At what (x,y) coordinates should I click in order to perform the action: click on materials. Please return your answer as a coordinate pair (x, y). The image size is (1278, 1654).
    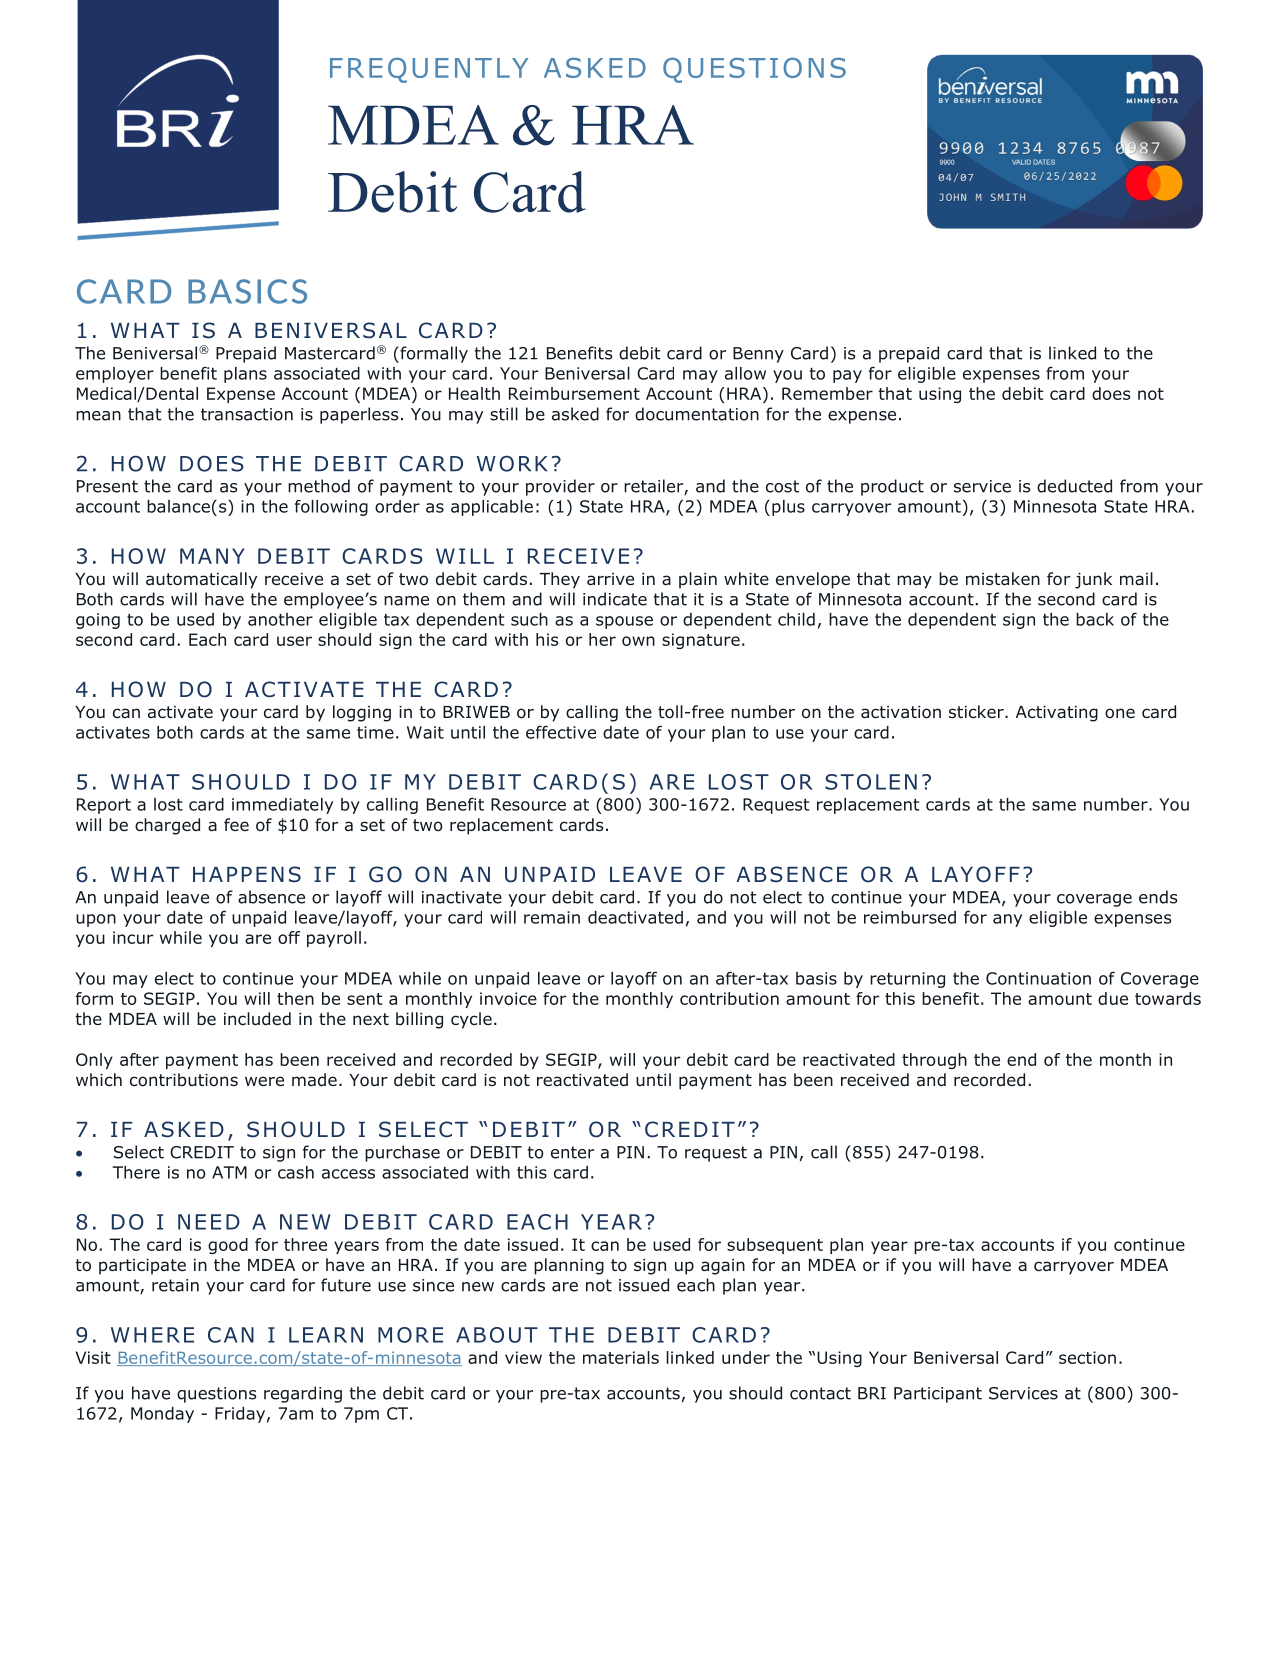
    Looking at the image, I should click on (621, 1357).
